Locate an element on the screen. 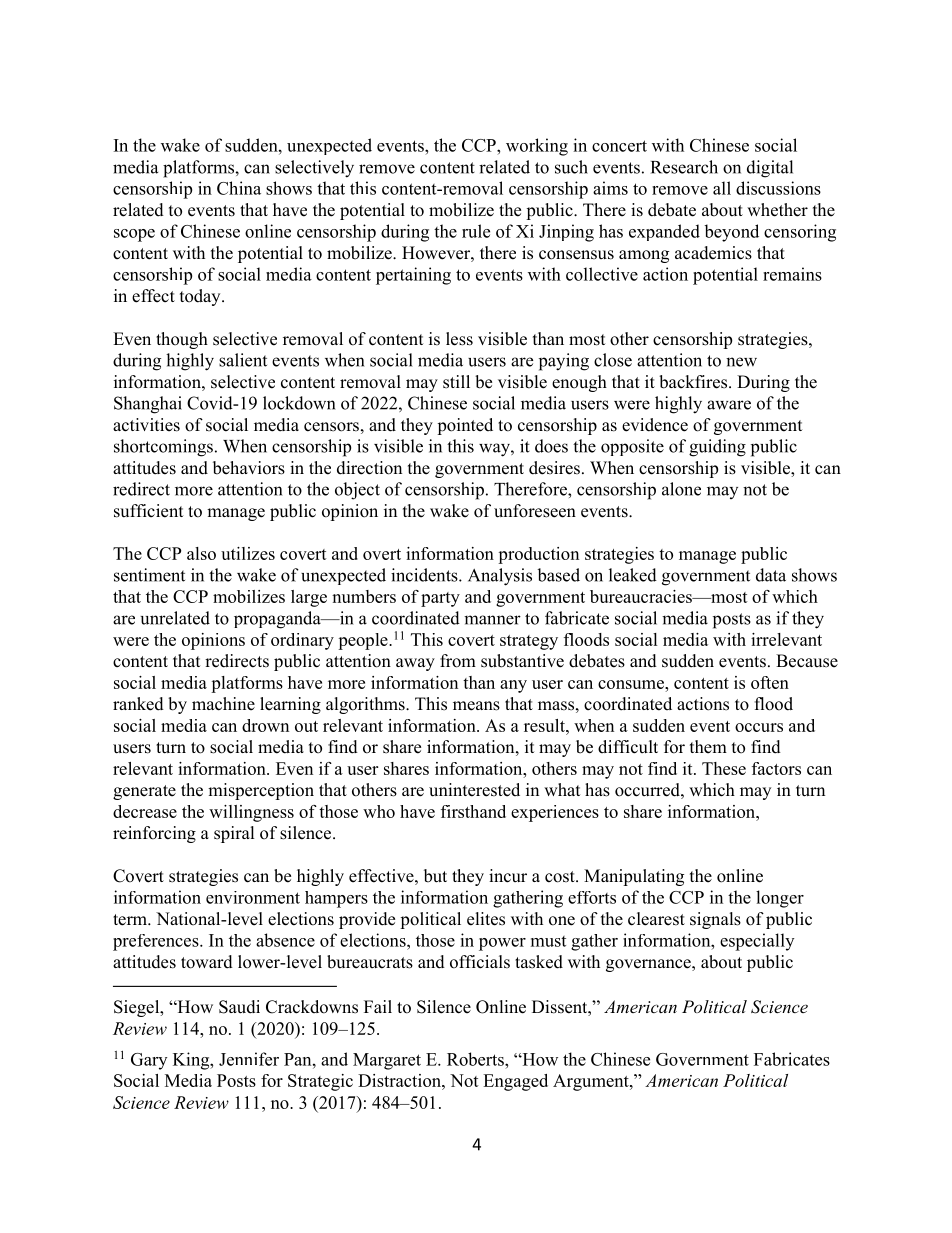 This screenshot has height=1233, width=952. China is located at coordinates (239, 188).
